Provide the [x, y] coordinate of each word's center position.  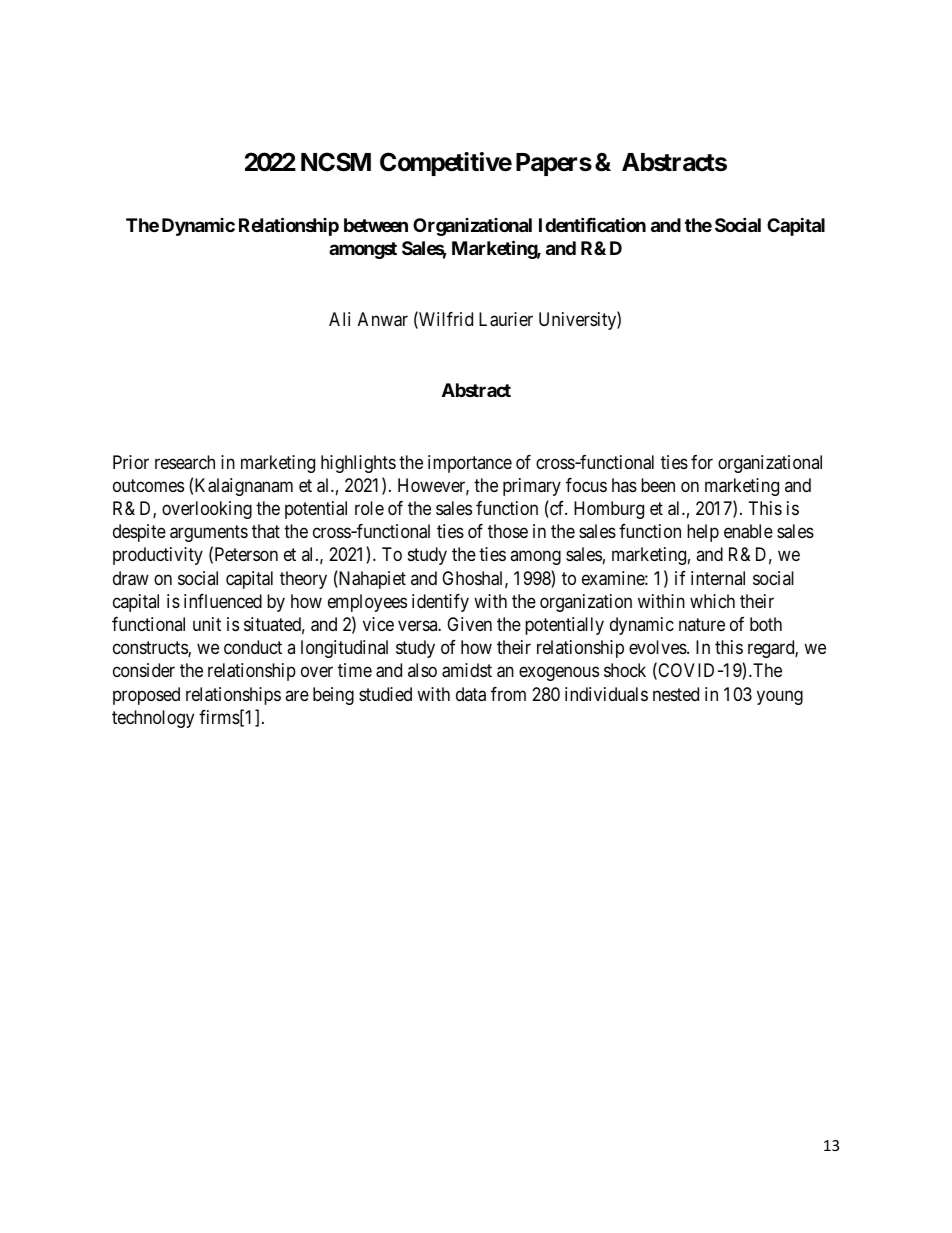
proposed [146, 696]
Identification [592, 224]
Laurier [506, 319]
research [185, 462]
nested [676, 694]
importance [470, 464]
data [471, 694]
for [702, 462]
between [376, 225]
